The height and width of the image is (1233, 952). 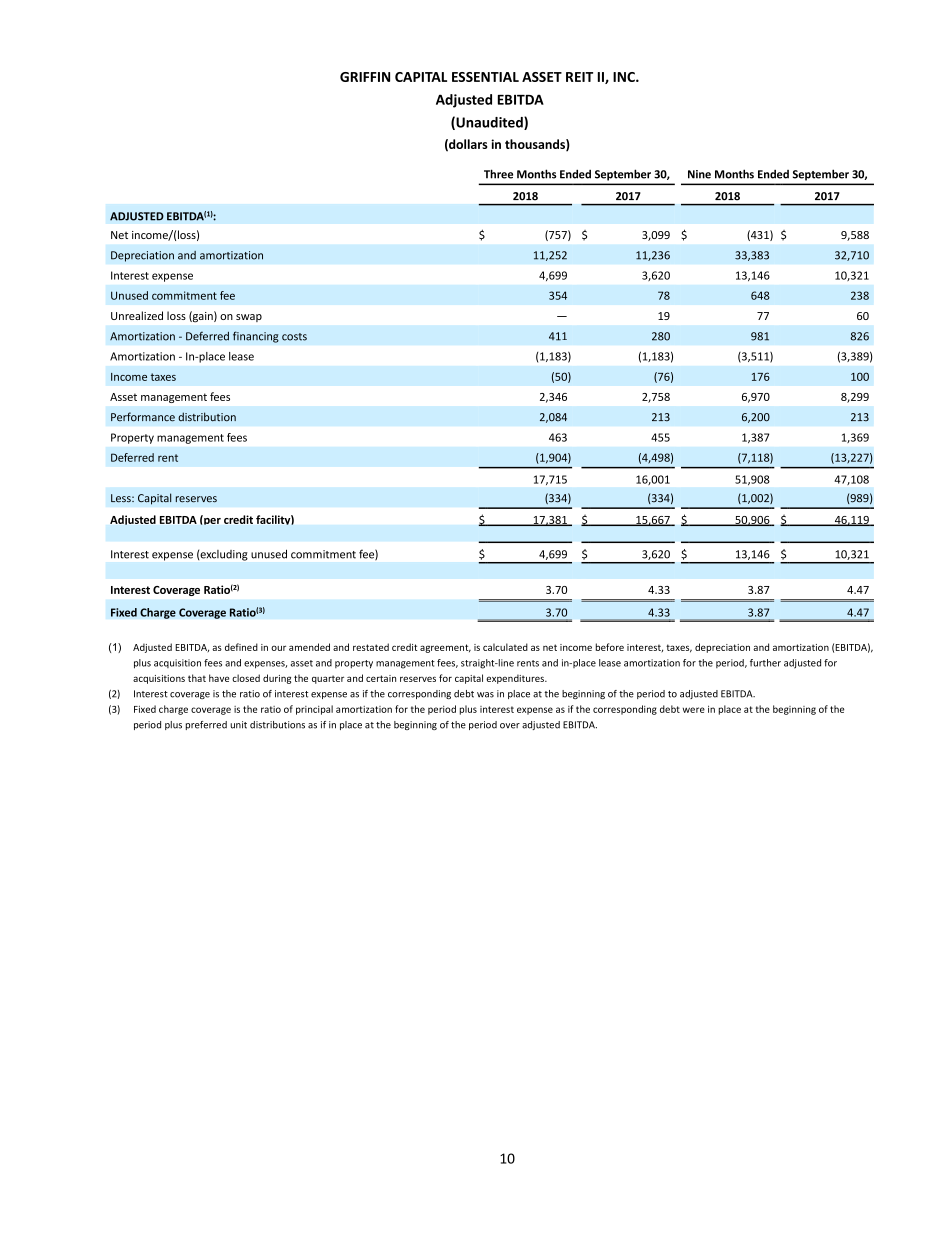 What do you see at coordinates (505, 647) in the image?
I see `calculated` at bounding box center [505, 647].
